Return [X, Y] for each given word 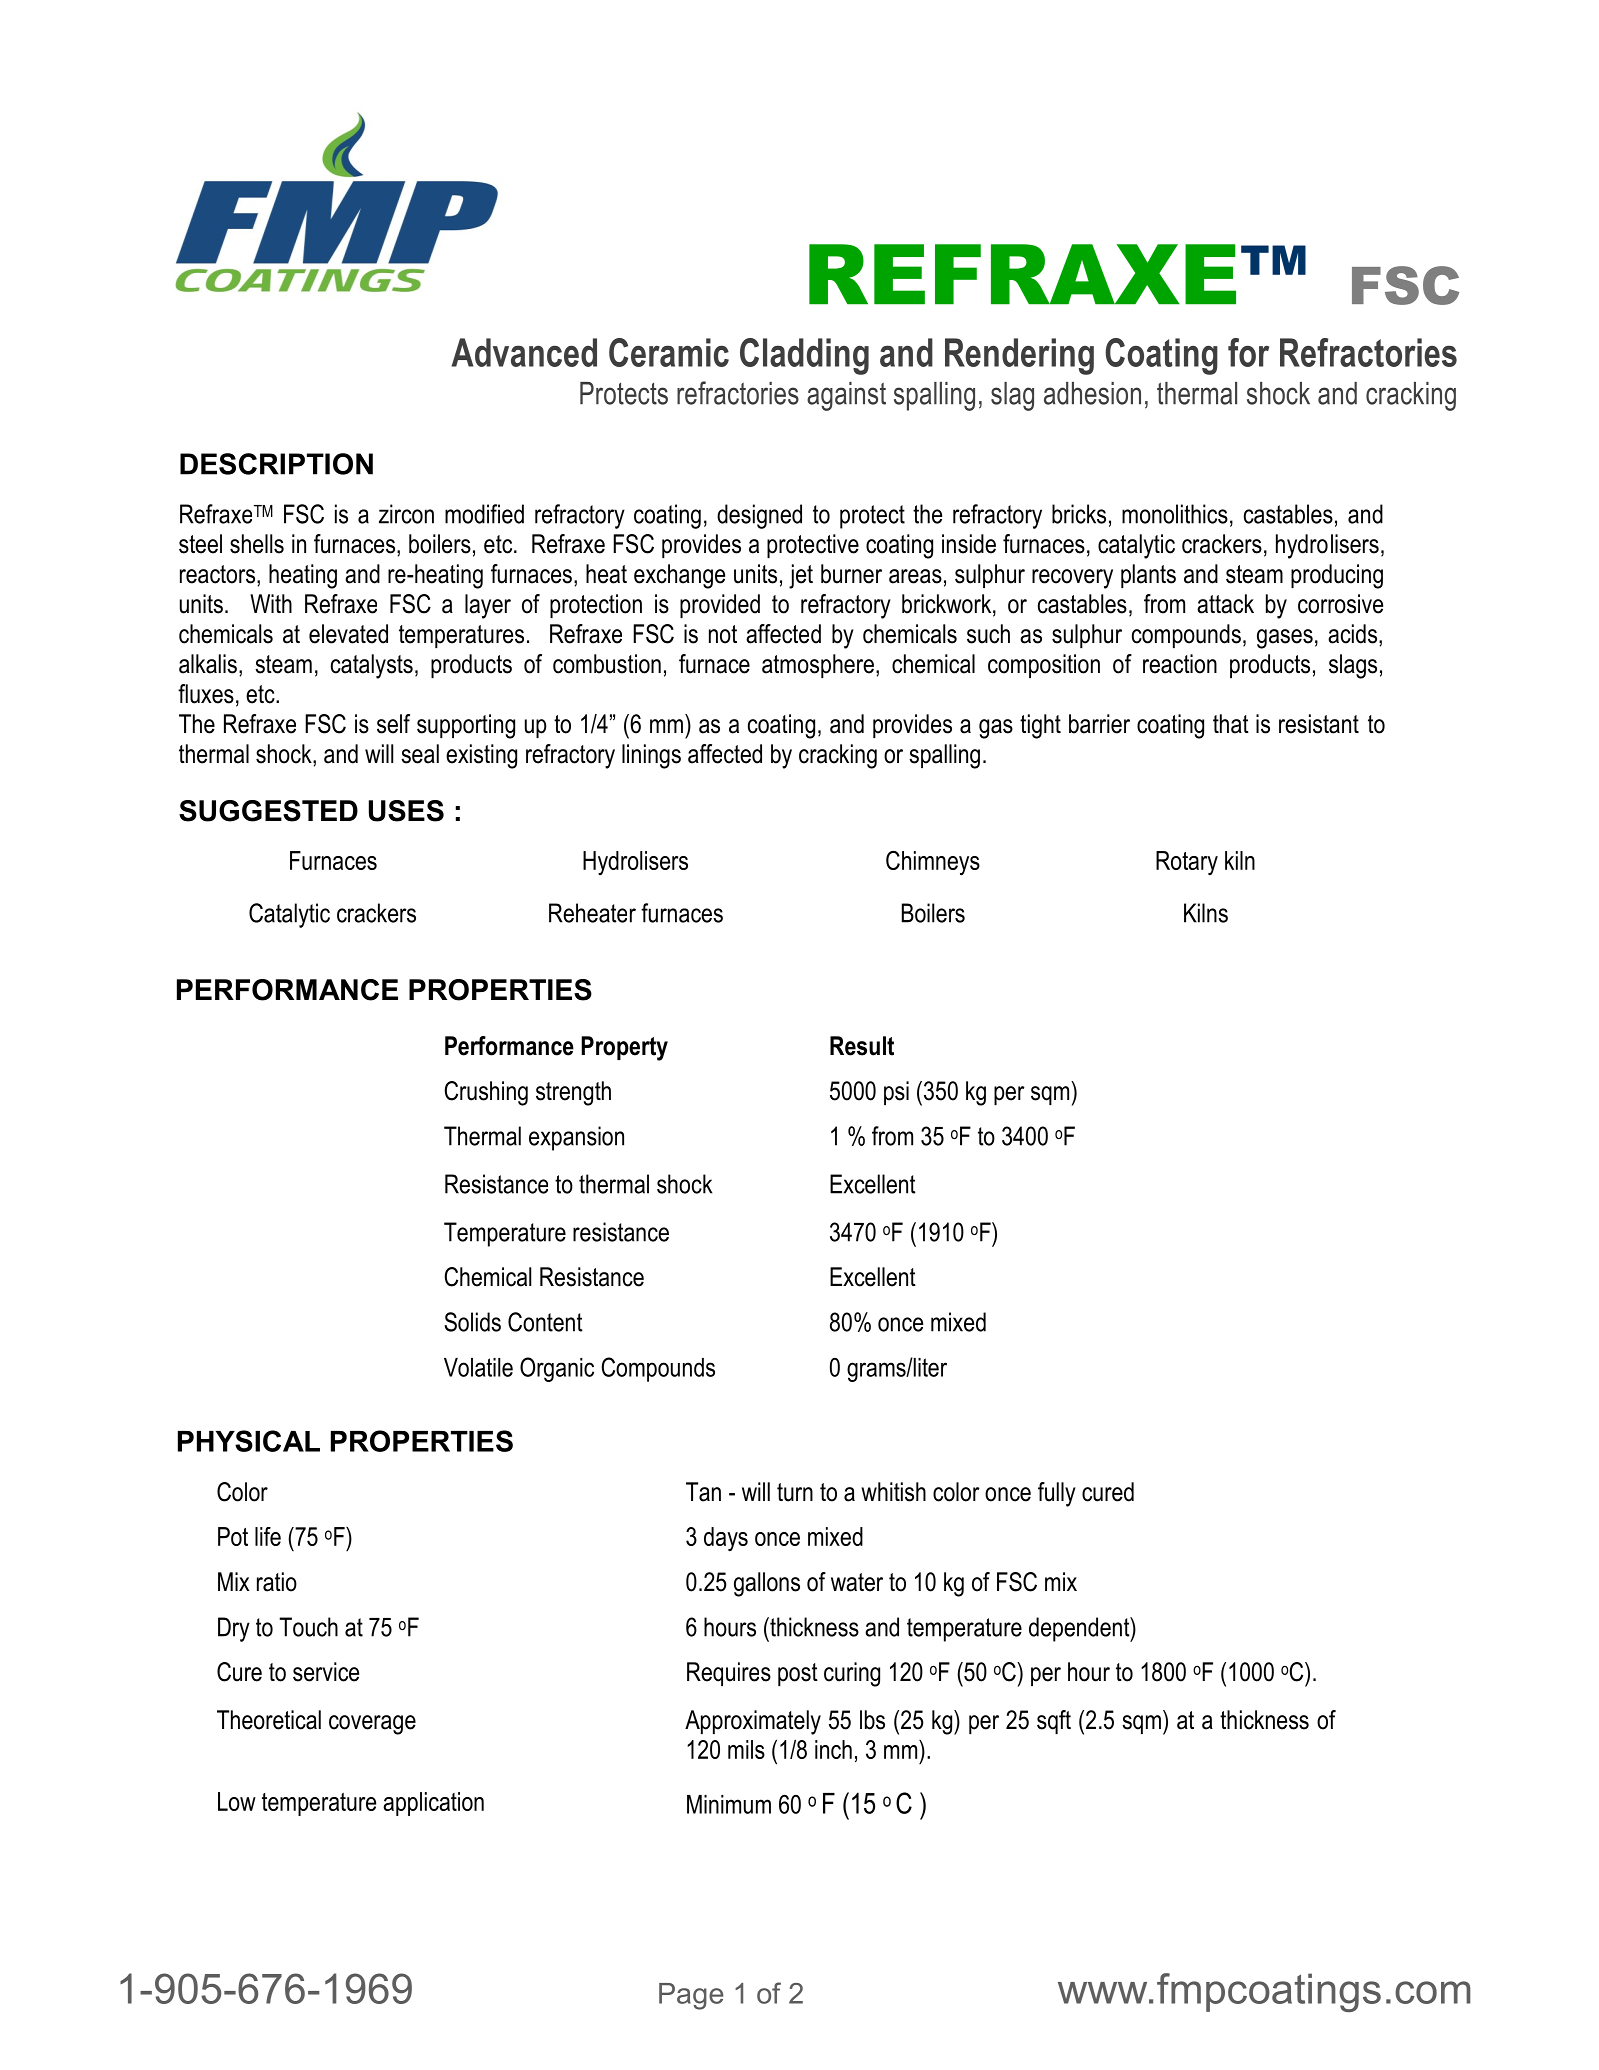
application [433, 1804]
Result [862, 1046]
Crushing [486, 1093]
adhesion [1092, 393]
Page [691, 1996]
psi [896, 1093]
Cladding [804, 356]
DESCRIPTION [276, 464]
